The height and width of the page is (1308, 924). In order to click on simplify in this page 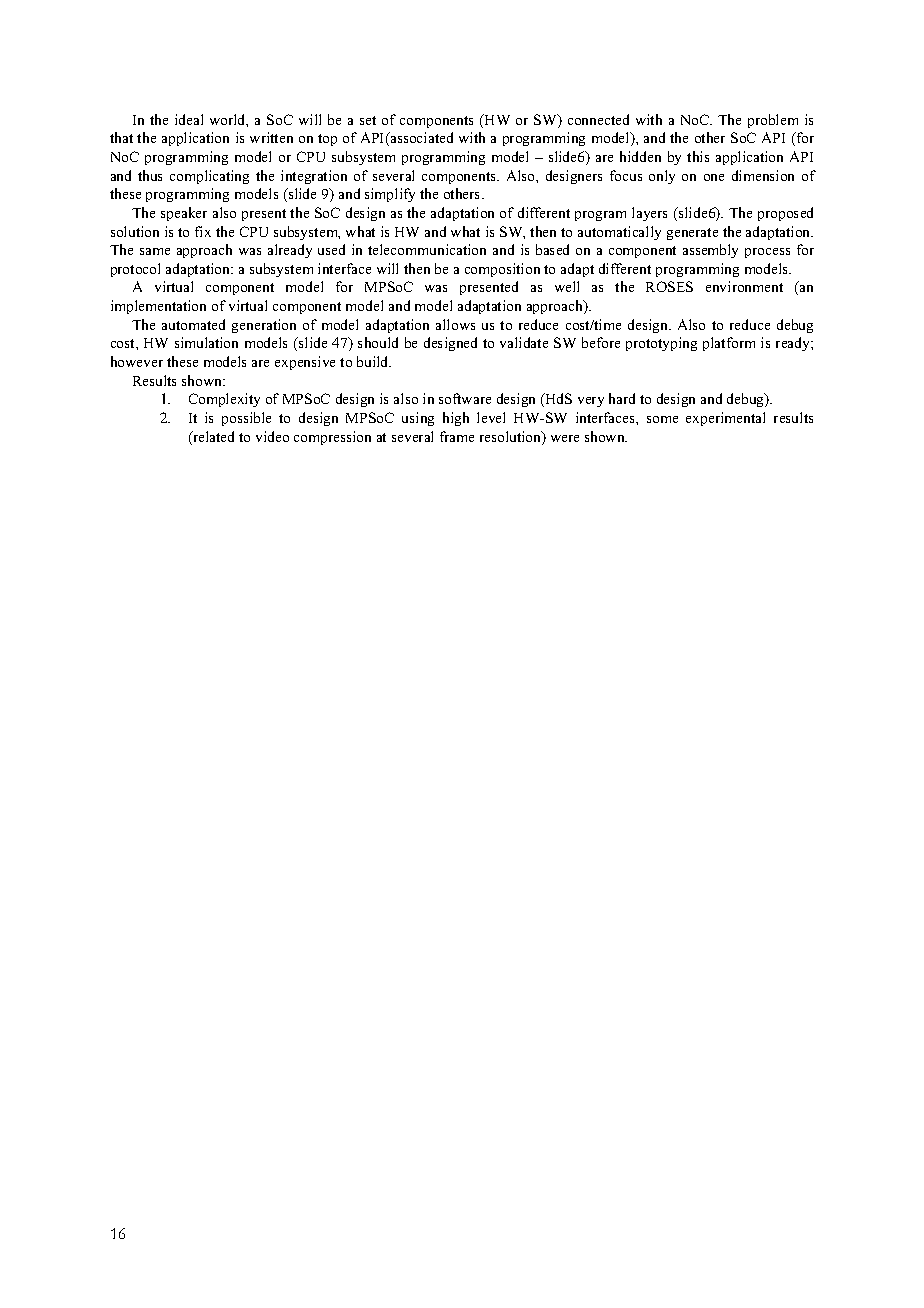, I will do `click(390, 195)`.
